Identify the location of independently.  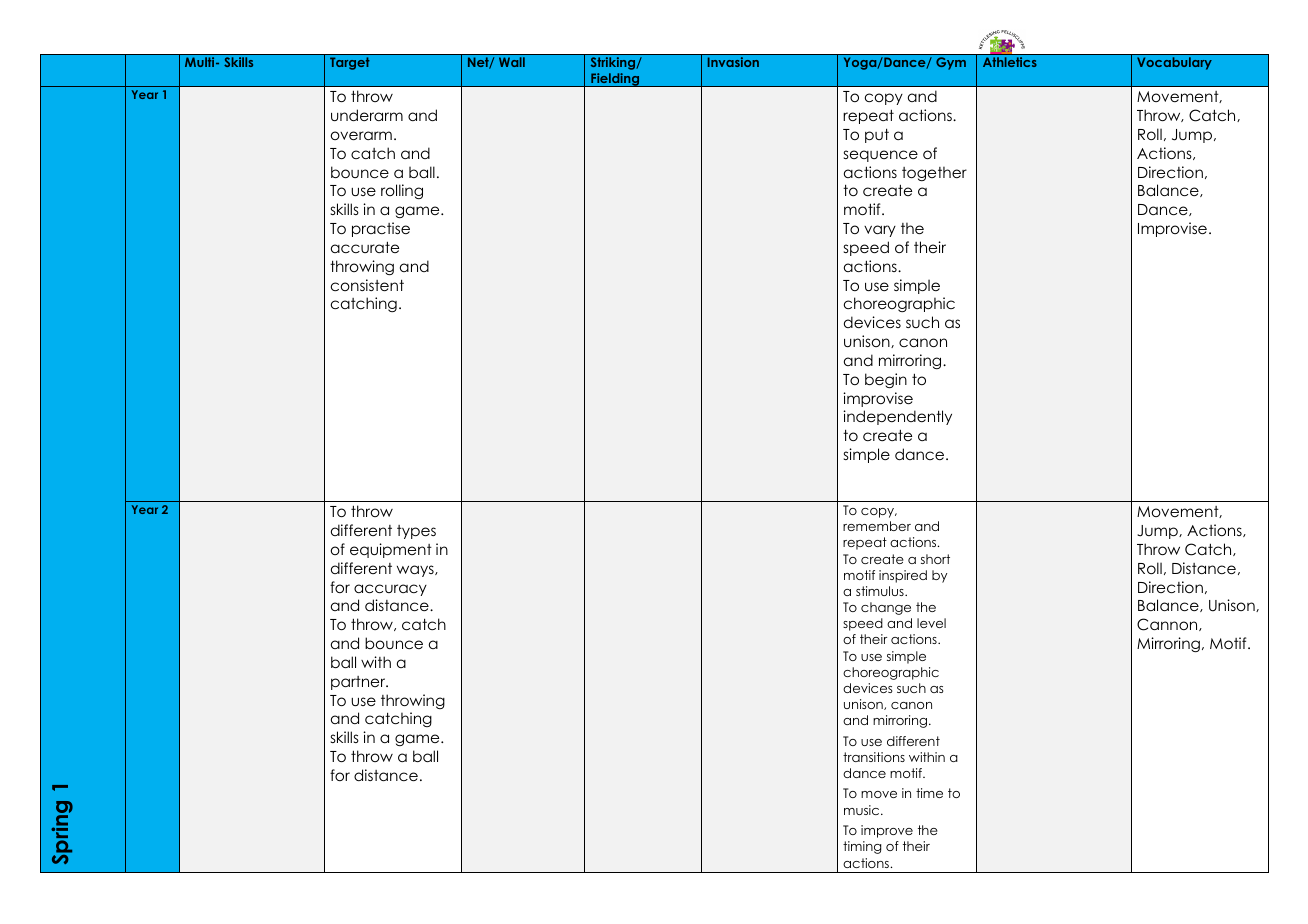
(897, 417).
